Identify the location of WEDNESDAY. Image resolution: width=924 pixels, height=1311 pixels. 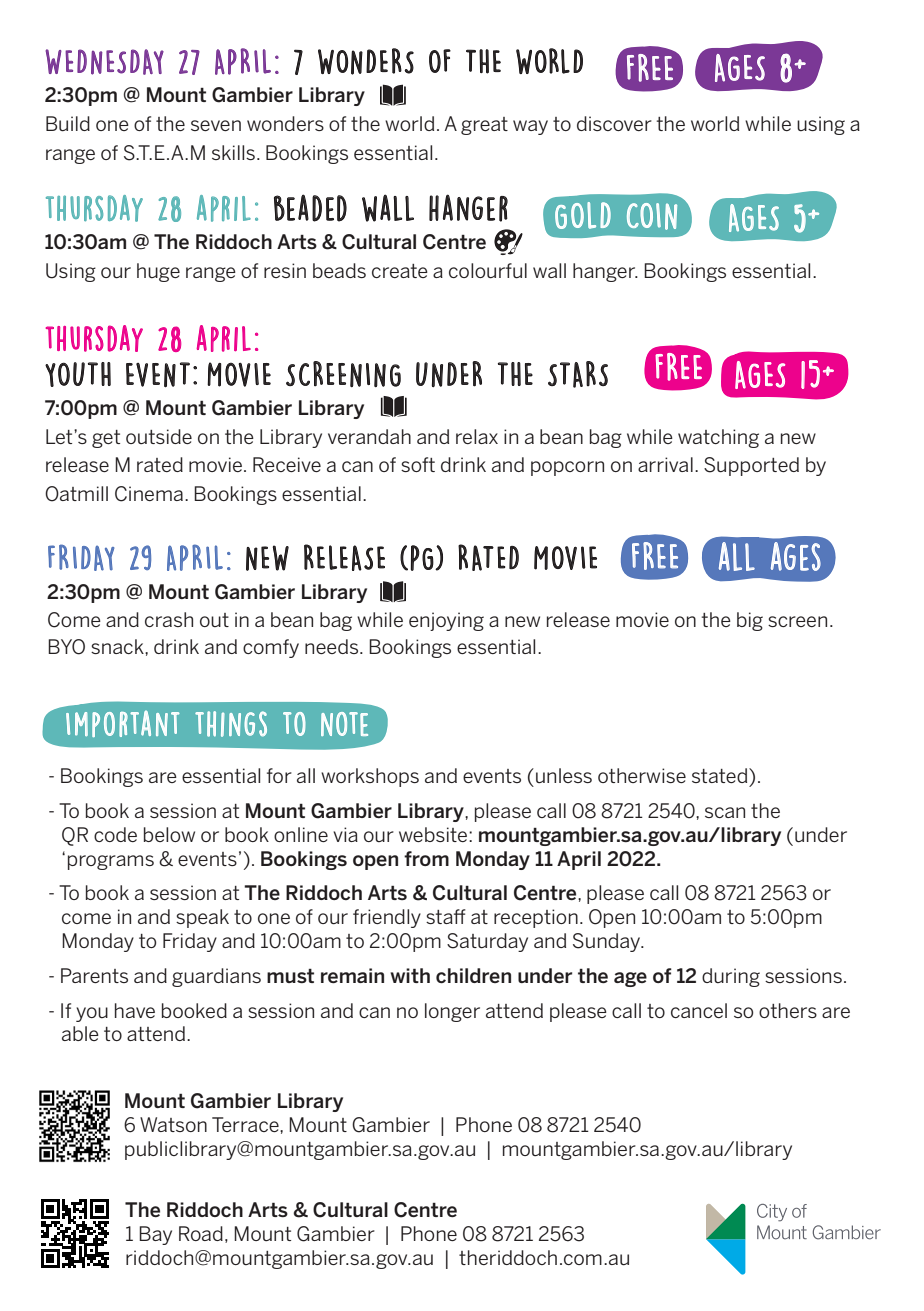
(104, 62).
